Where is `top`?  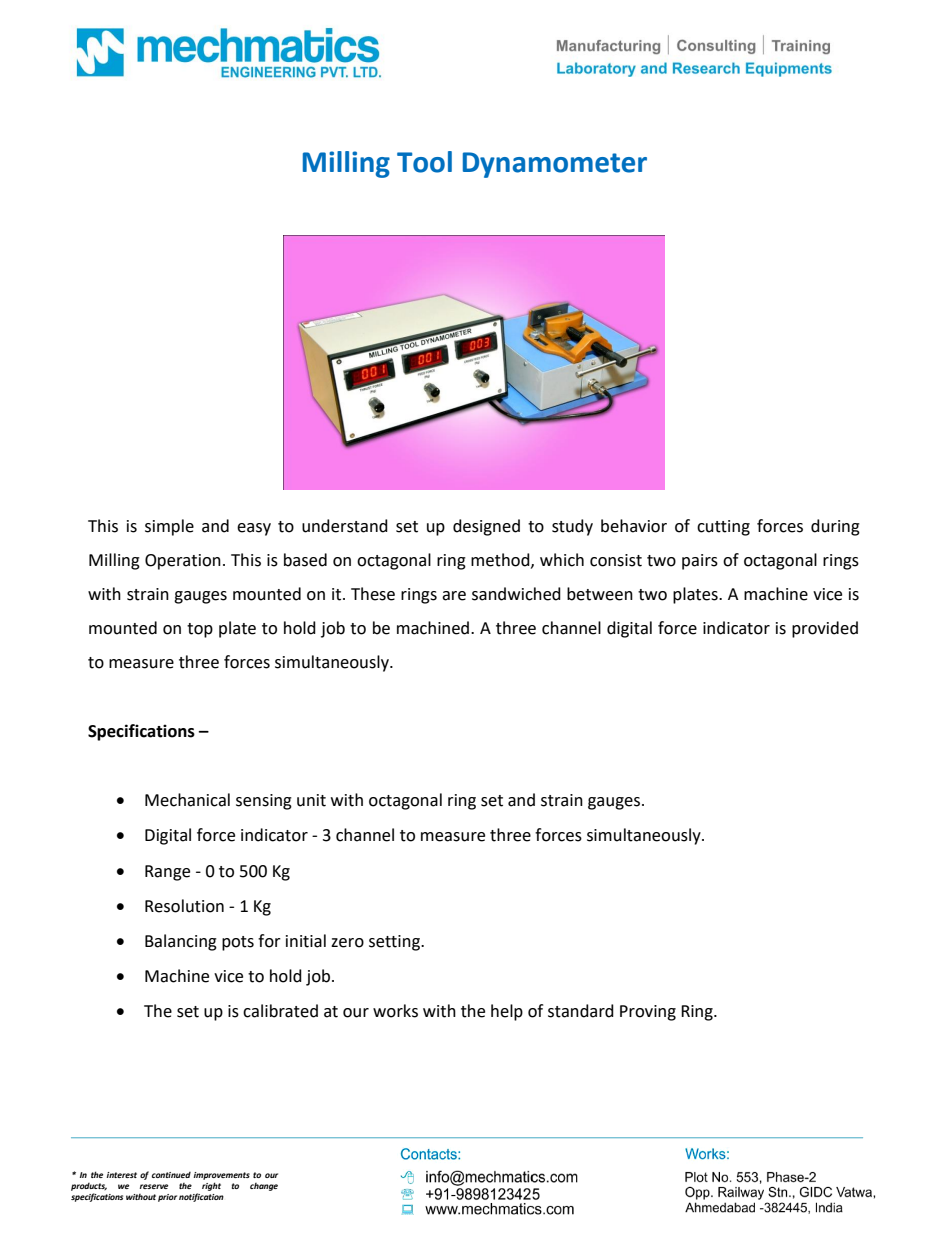 top is located at coordinates (200, 630).
